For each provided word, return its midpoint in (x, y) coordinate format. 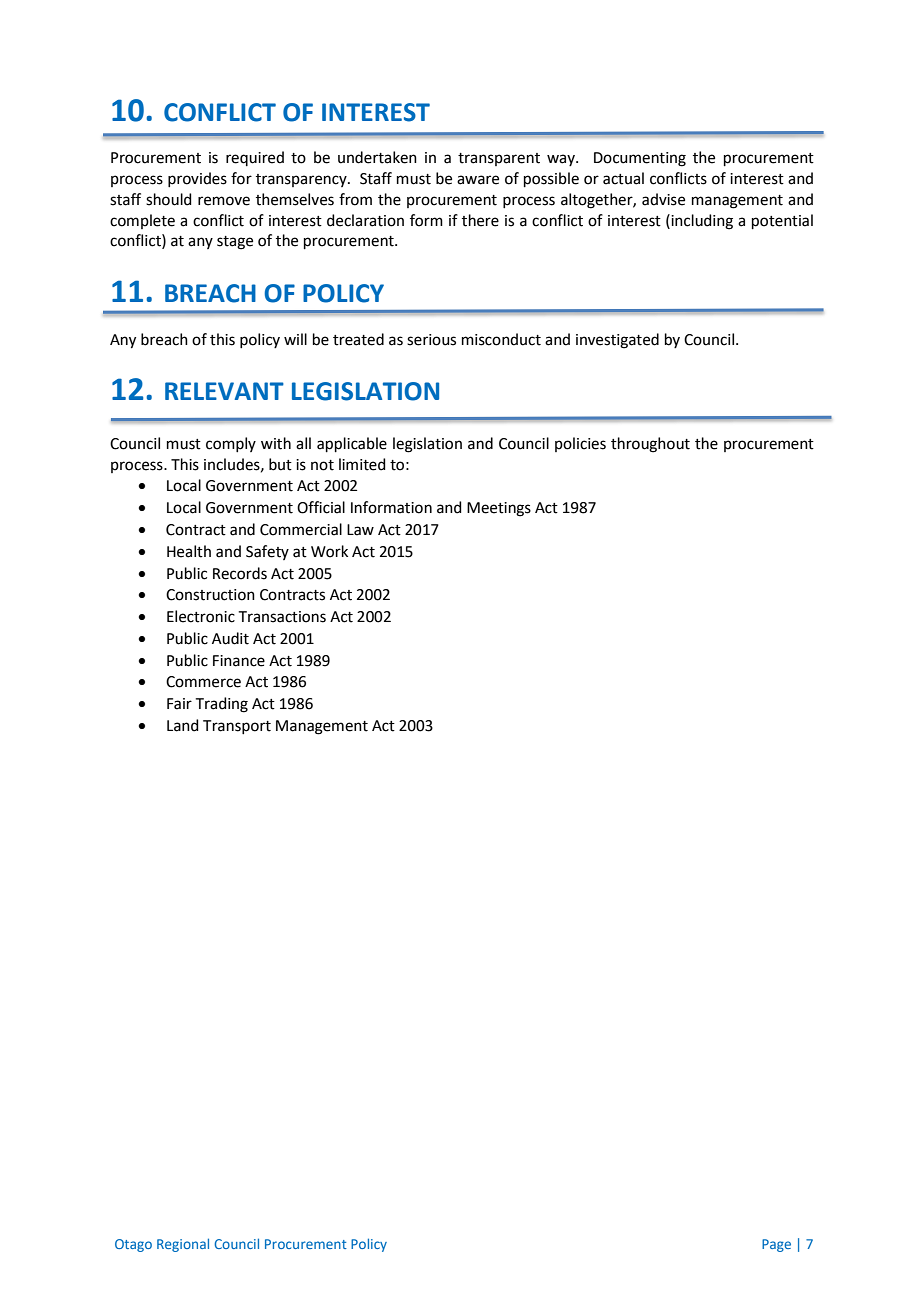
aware (478, 180)
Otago (133, 1245)
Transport (237, 727)
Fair (179, 704)
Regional (183, 1245)
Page (776, 1245)
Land (183, 725)
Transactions (282, 617)
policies (580, 444)
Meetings (499, 509)
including (702, 222)
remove (224, 201)
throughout (650, 445)
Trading (222, 705)
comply (231, 444)
